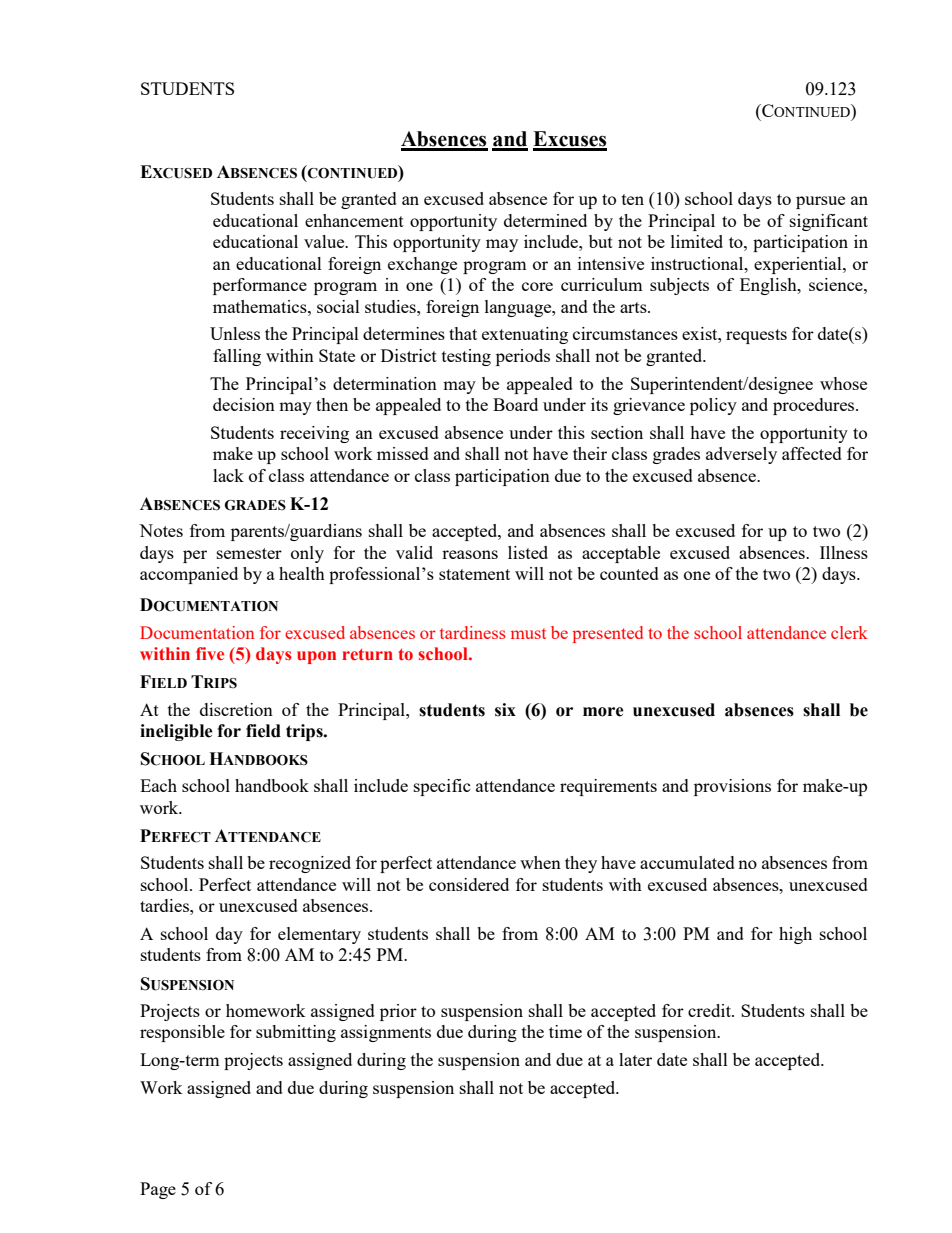  I want to click on core, so click(537, 286).
